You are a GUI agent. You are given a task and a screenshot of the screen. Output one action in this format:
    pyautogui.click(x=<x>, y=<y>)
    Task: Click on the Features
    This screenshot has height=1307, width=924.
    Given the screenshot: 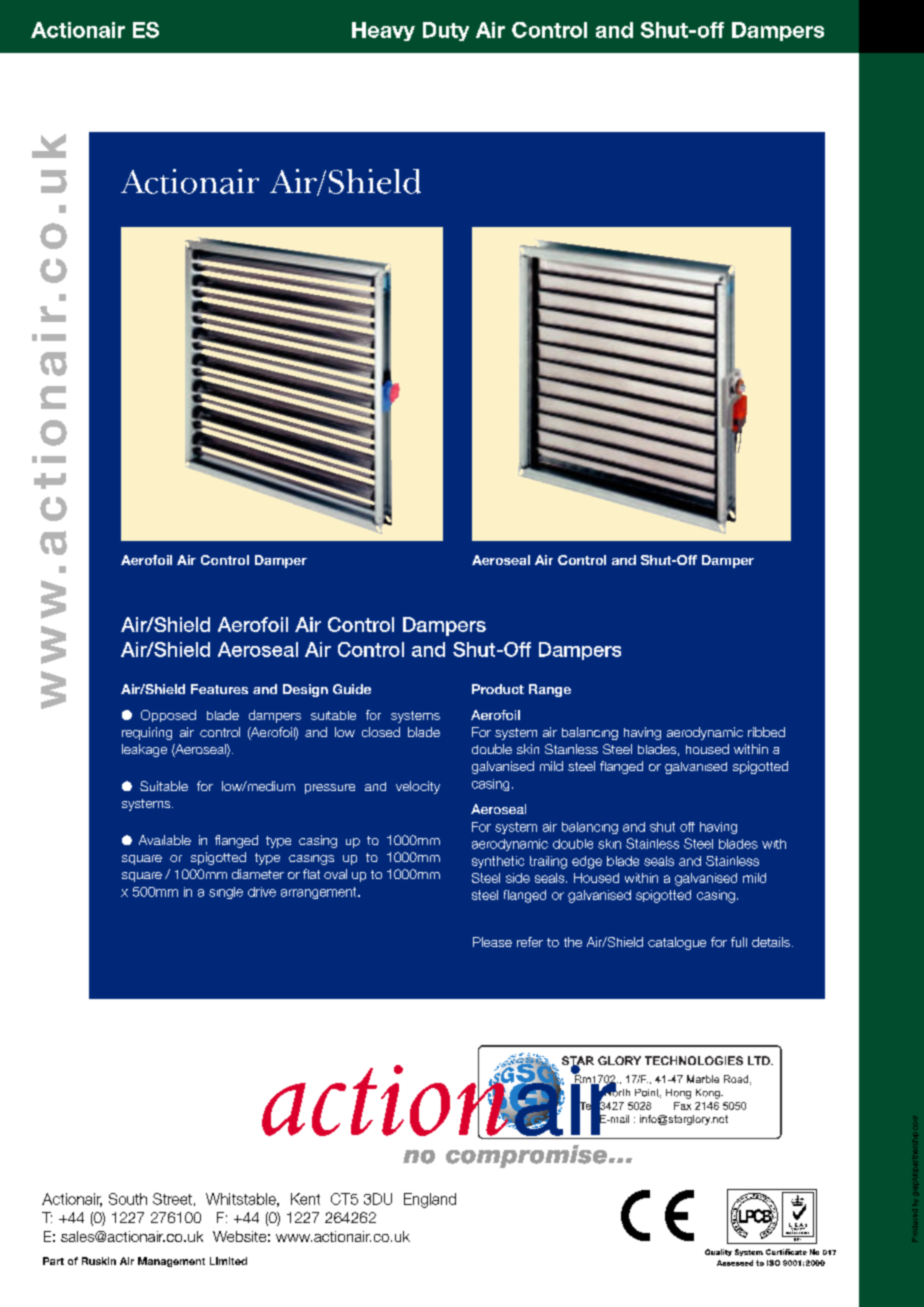 What is the action you would take?
    pyautogui.click(x=219, y=689)
